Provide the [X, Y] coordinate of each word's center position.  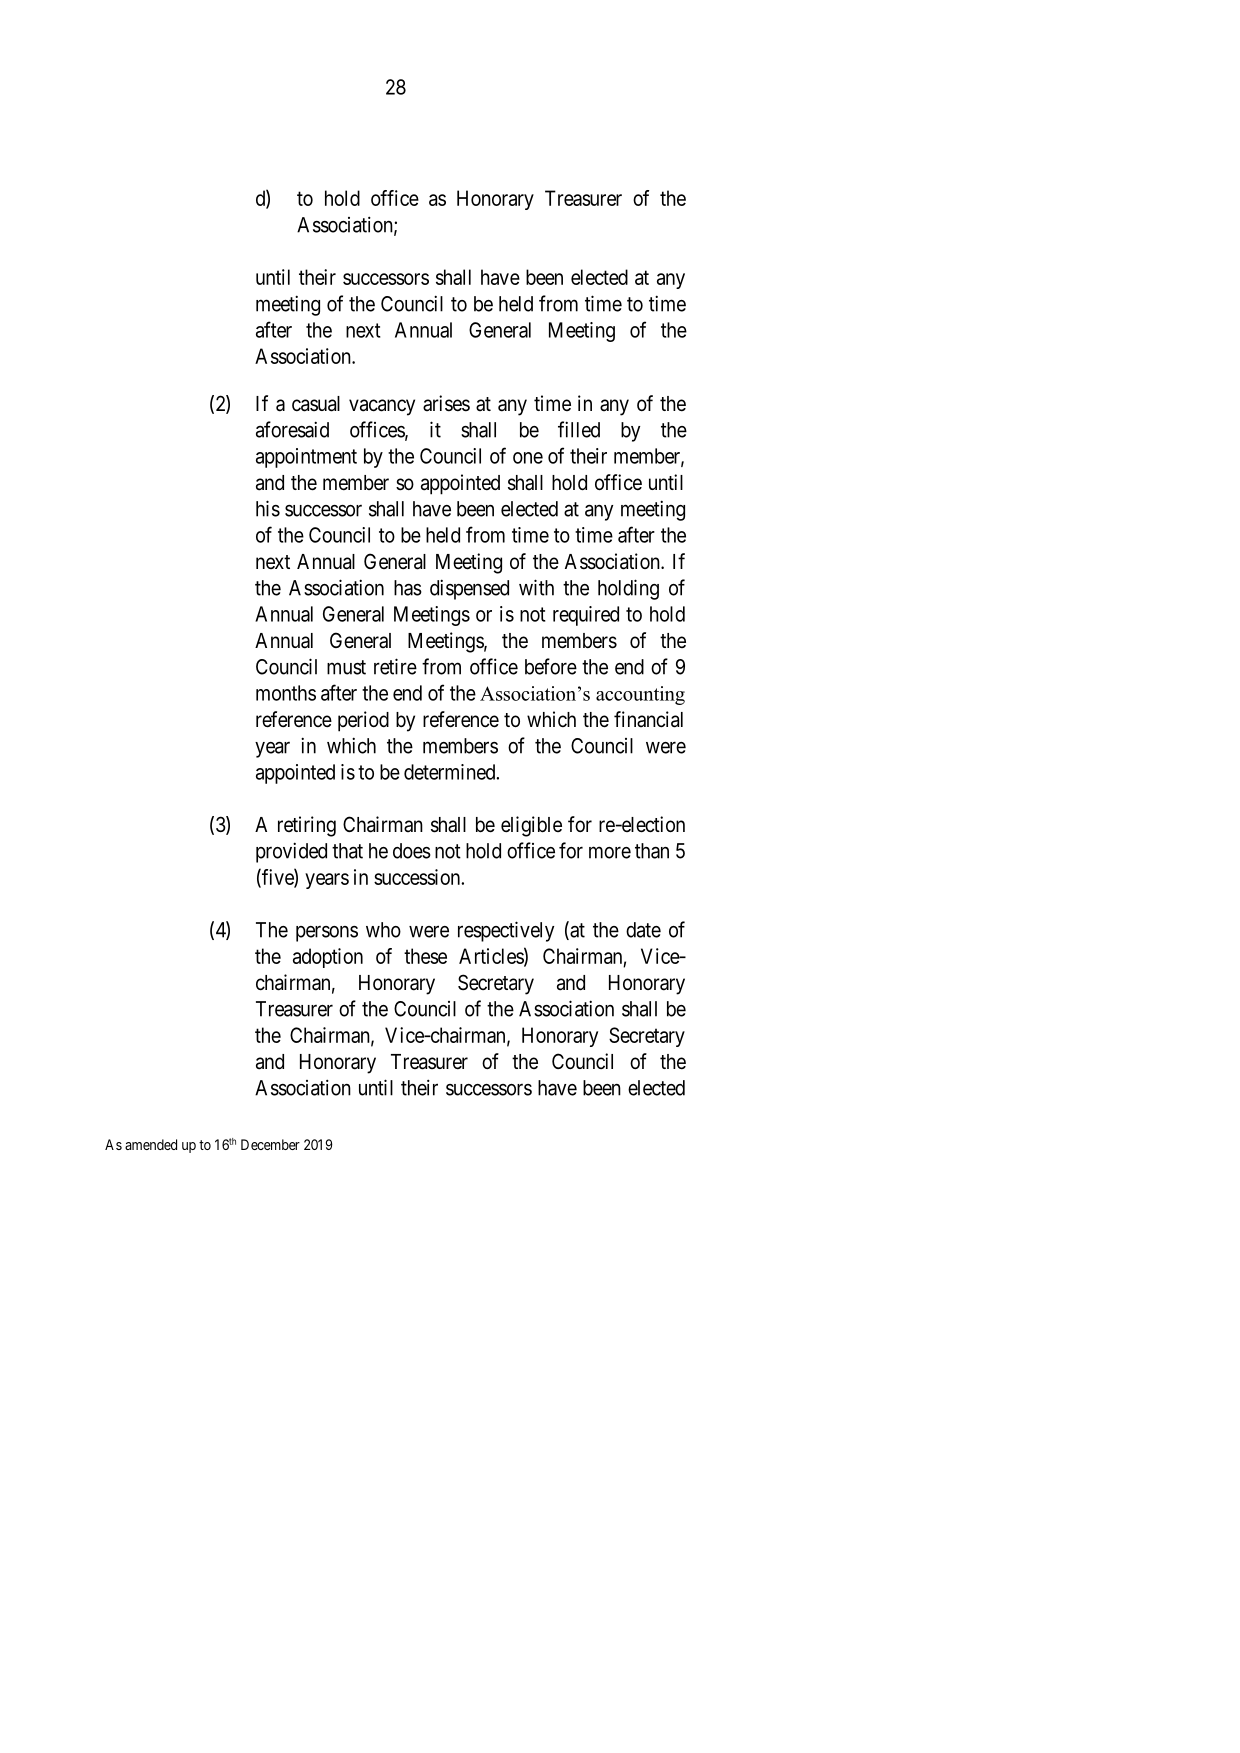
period [363, 721]
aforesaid [292, 429]
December [270, 1144]
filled [579, 429]
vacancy [382, 407]
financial [648, 719]
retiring [307, 826]
